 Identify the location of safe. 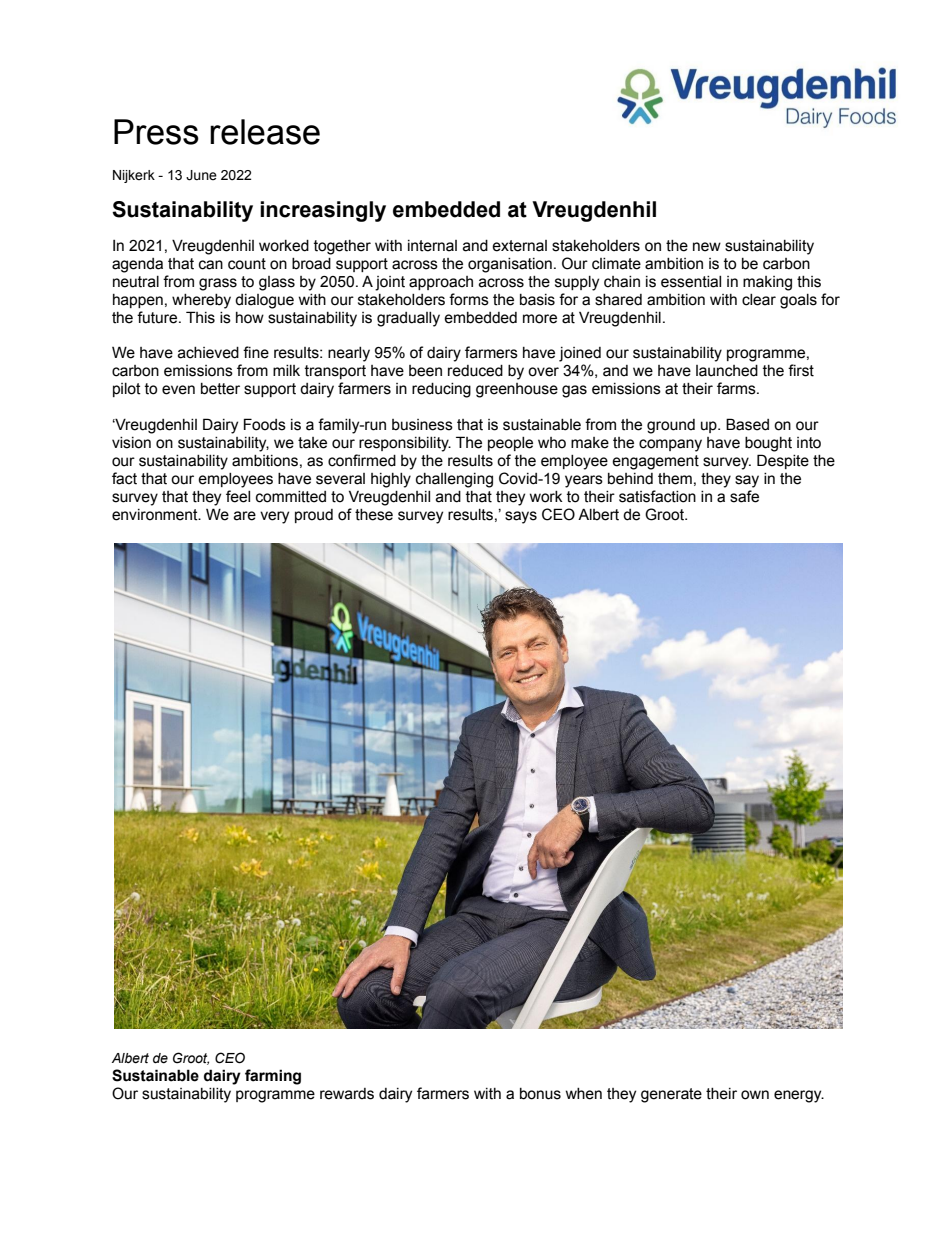
(744, 496).
